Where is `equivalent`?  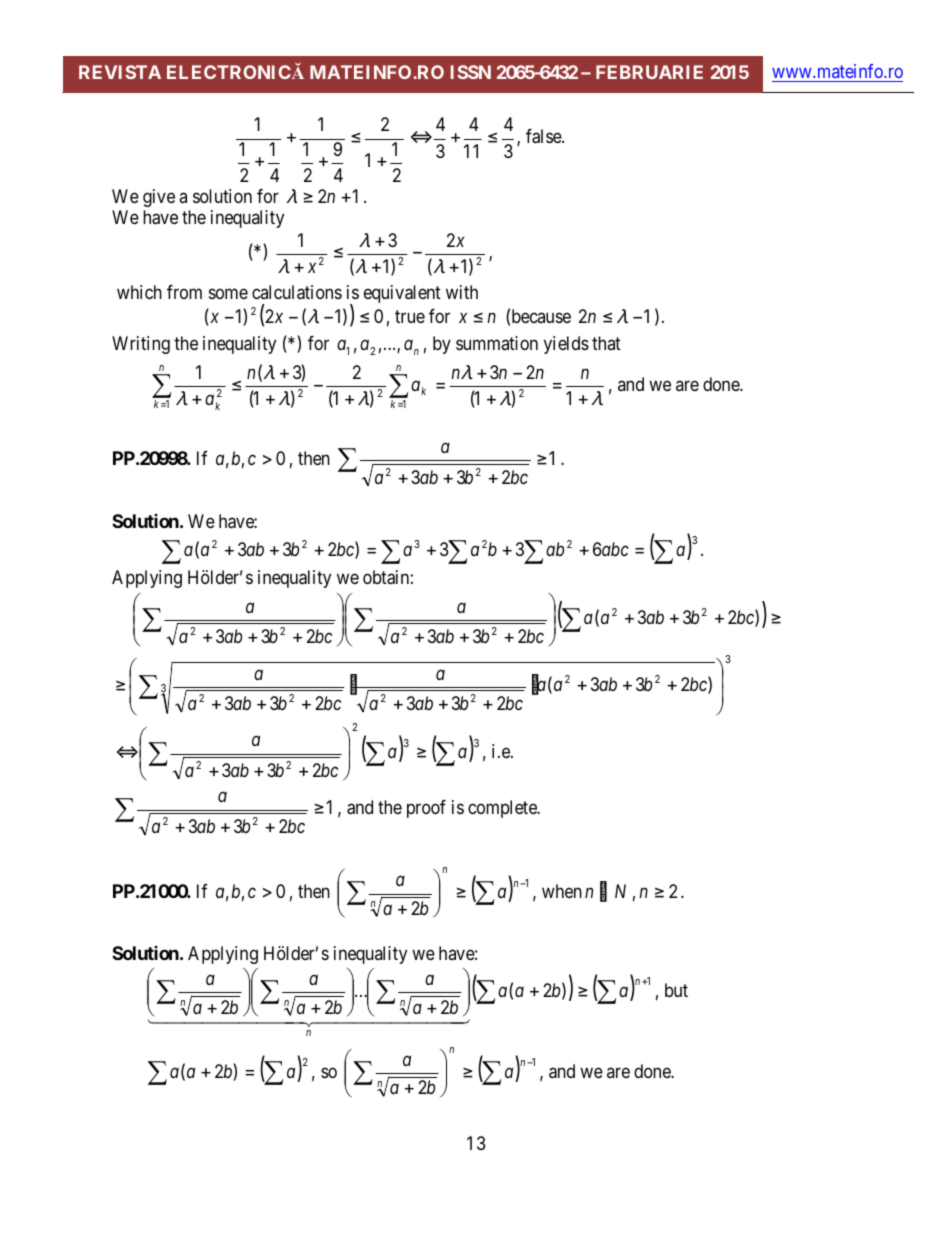 equivalent is located at coordinates (402, 294).
